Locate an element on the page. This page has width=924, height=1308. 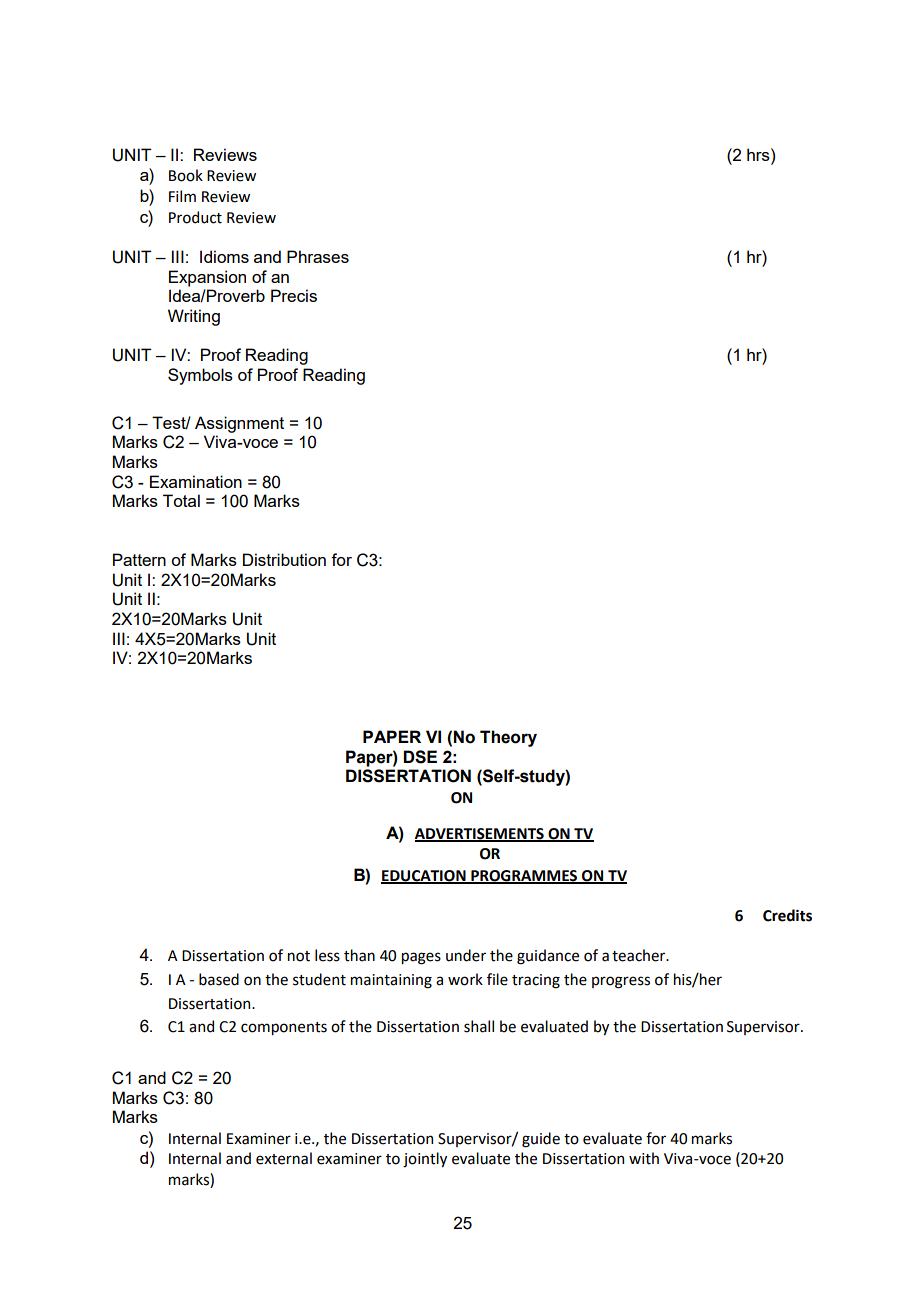
Distribution is located at coordinates (284, 559).
